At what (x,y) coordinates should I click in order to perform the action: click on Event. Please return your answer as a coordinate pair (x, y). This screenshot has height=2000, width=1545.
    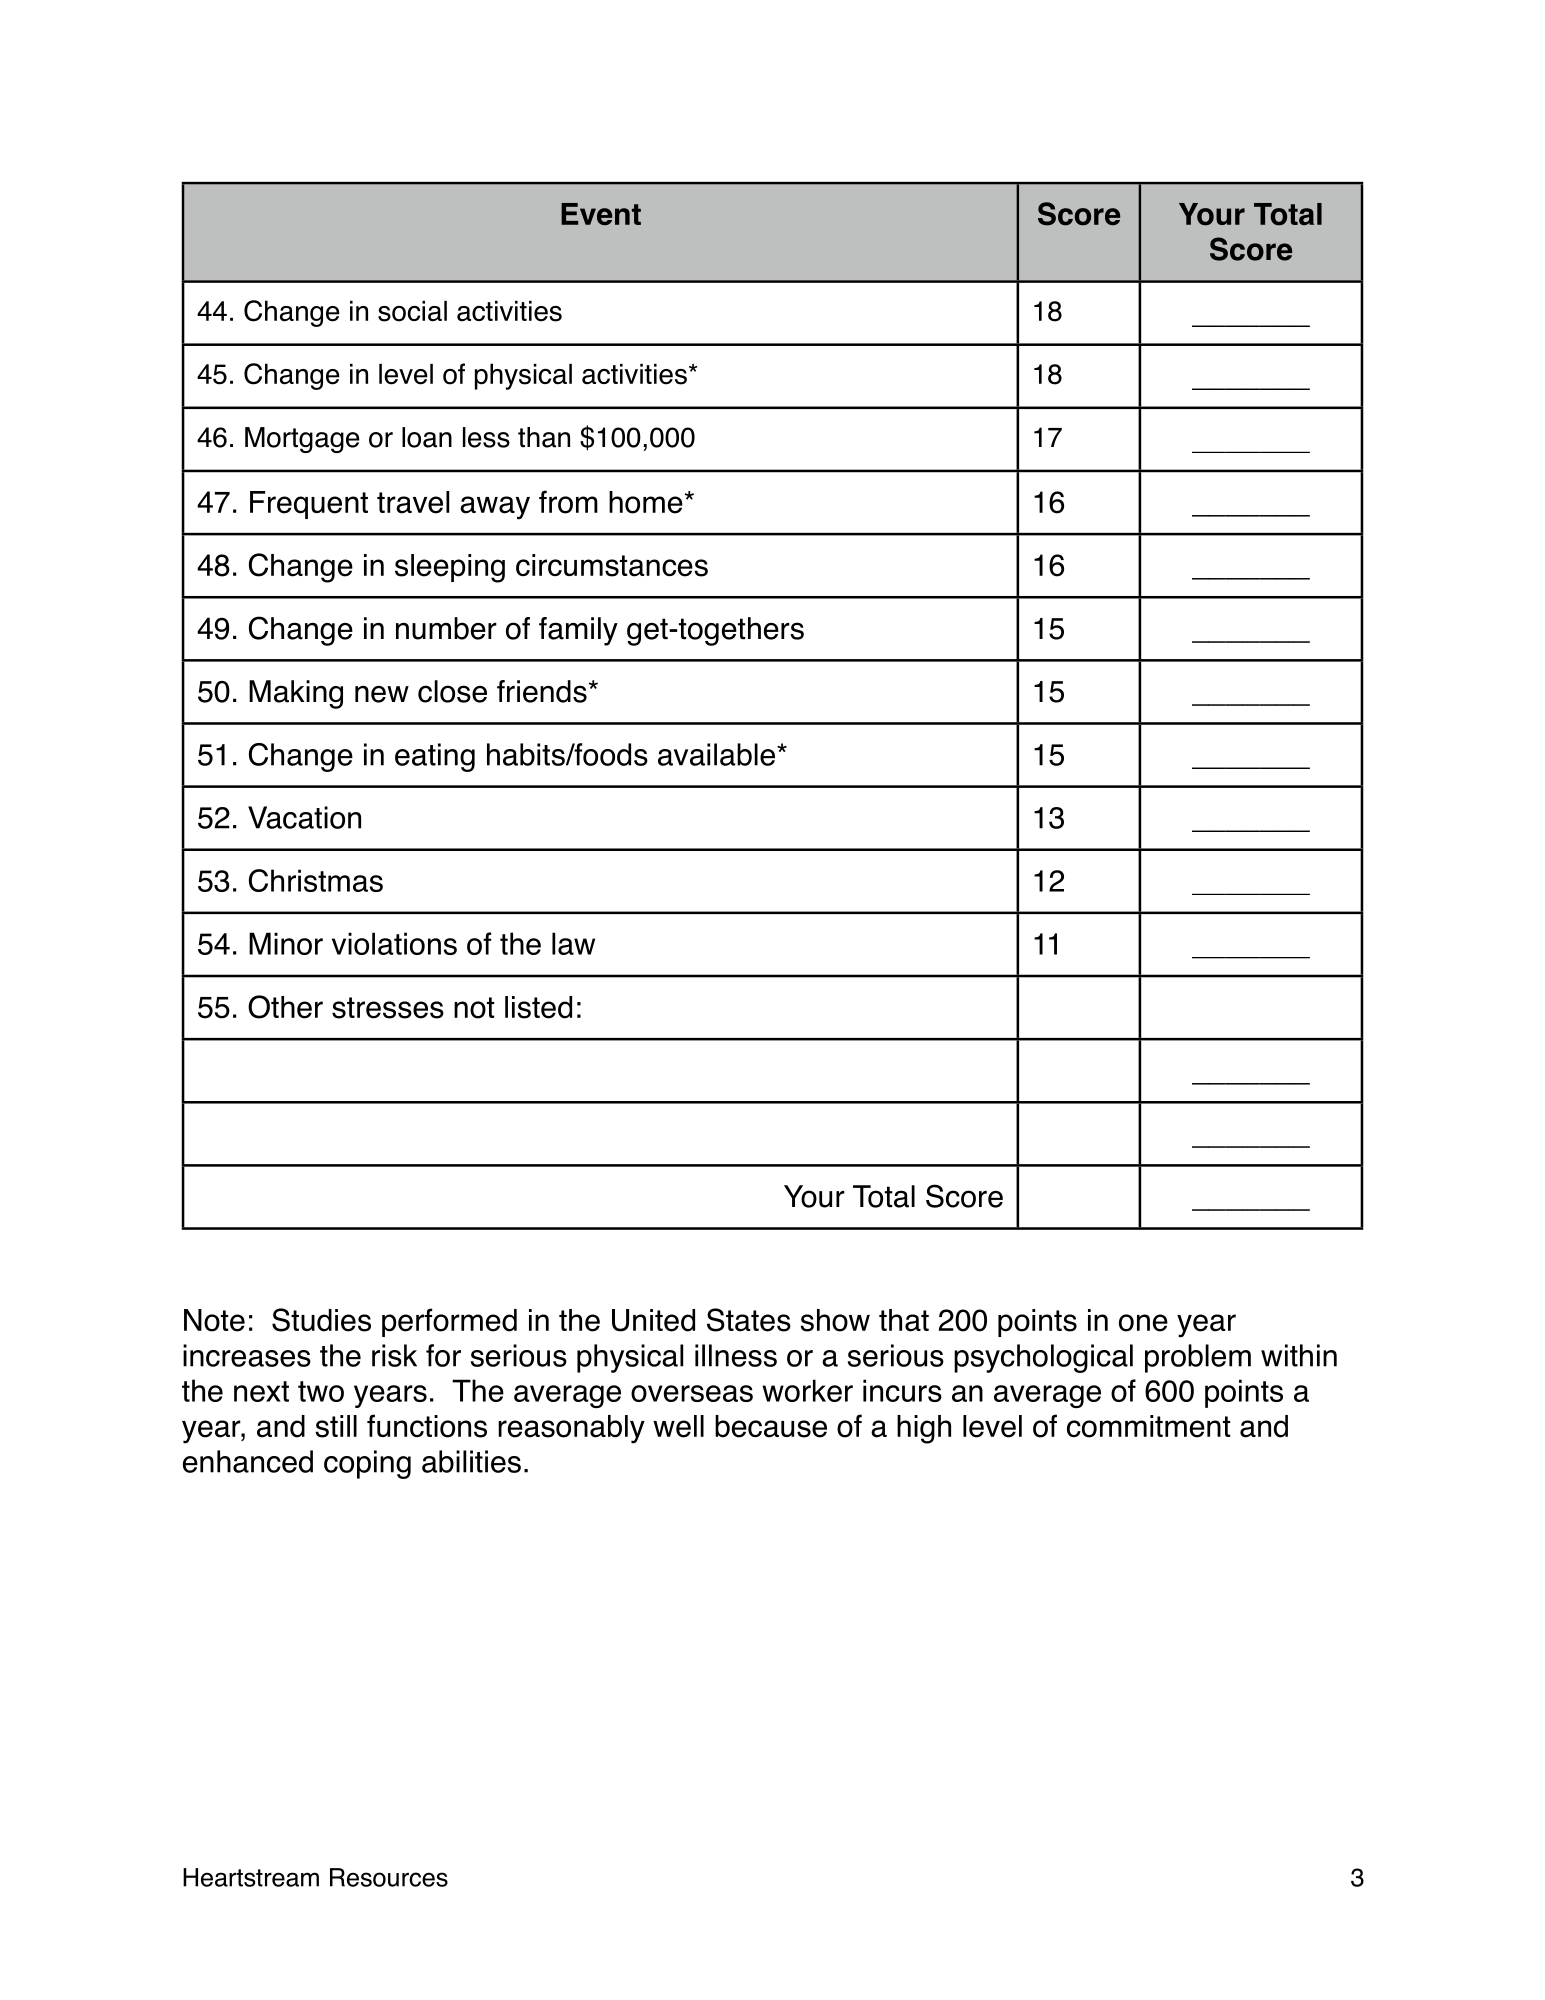
    Looking at the image, I should click on (601, 214).
